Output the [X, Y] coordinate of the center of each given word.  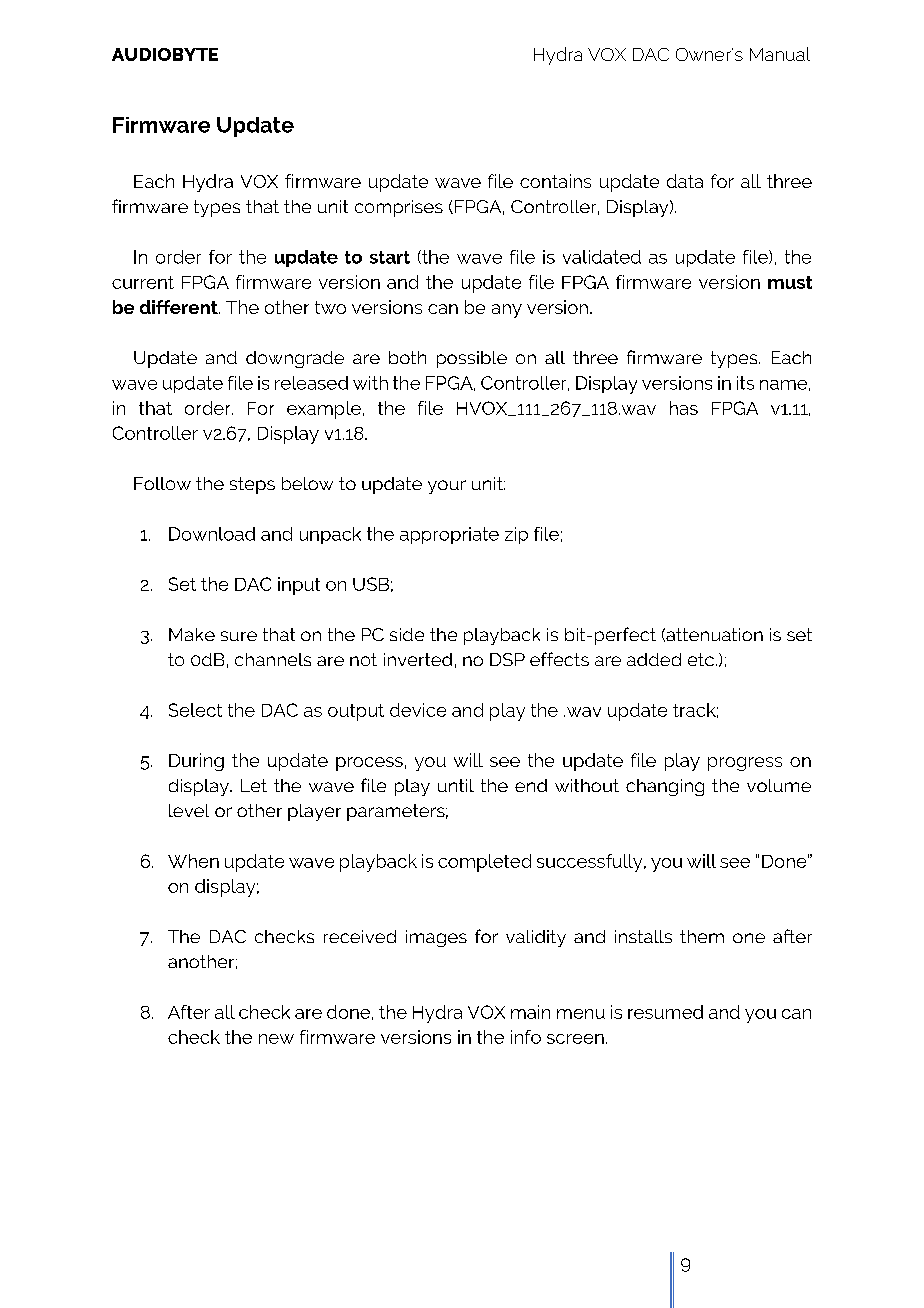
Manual [780, 54]
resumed [665, 1012]
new [276, 1039]
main [530, 1012]
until [456, 785]
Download [212, 534]
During [196, 762]
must [790, 282]
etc [701, 659]
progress [745, 764]
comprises [399, 208]
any [507, 311]
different [180, 307]
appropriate [449, 535]
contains [555, 181]
